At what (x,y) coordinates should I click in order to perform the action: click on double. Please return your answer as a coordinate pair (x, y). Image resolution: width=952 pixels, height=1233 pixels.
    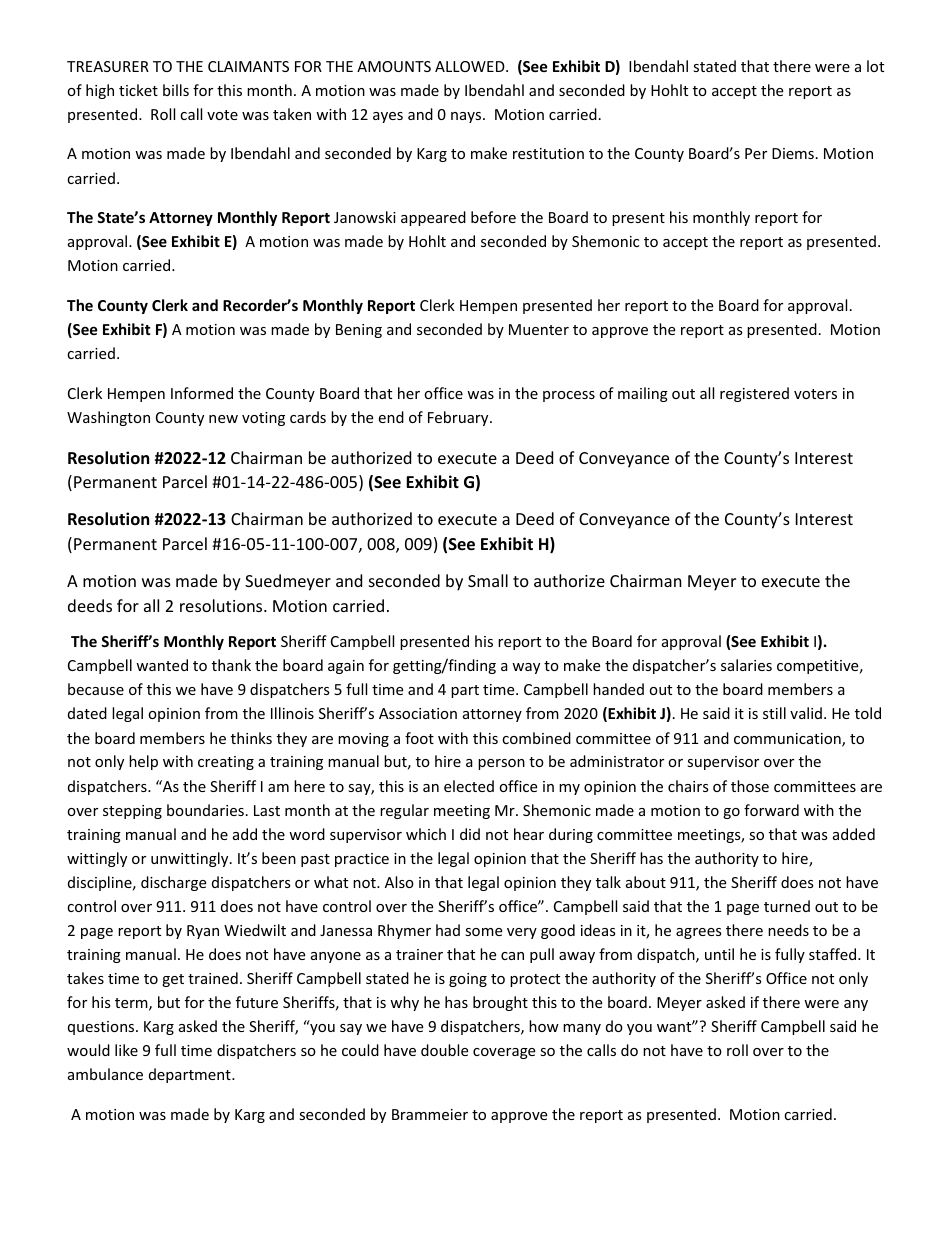
    Looking at the image, I should click on (444, 1050).
